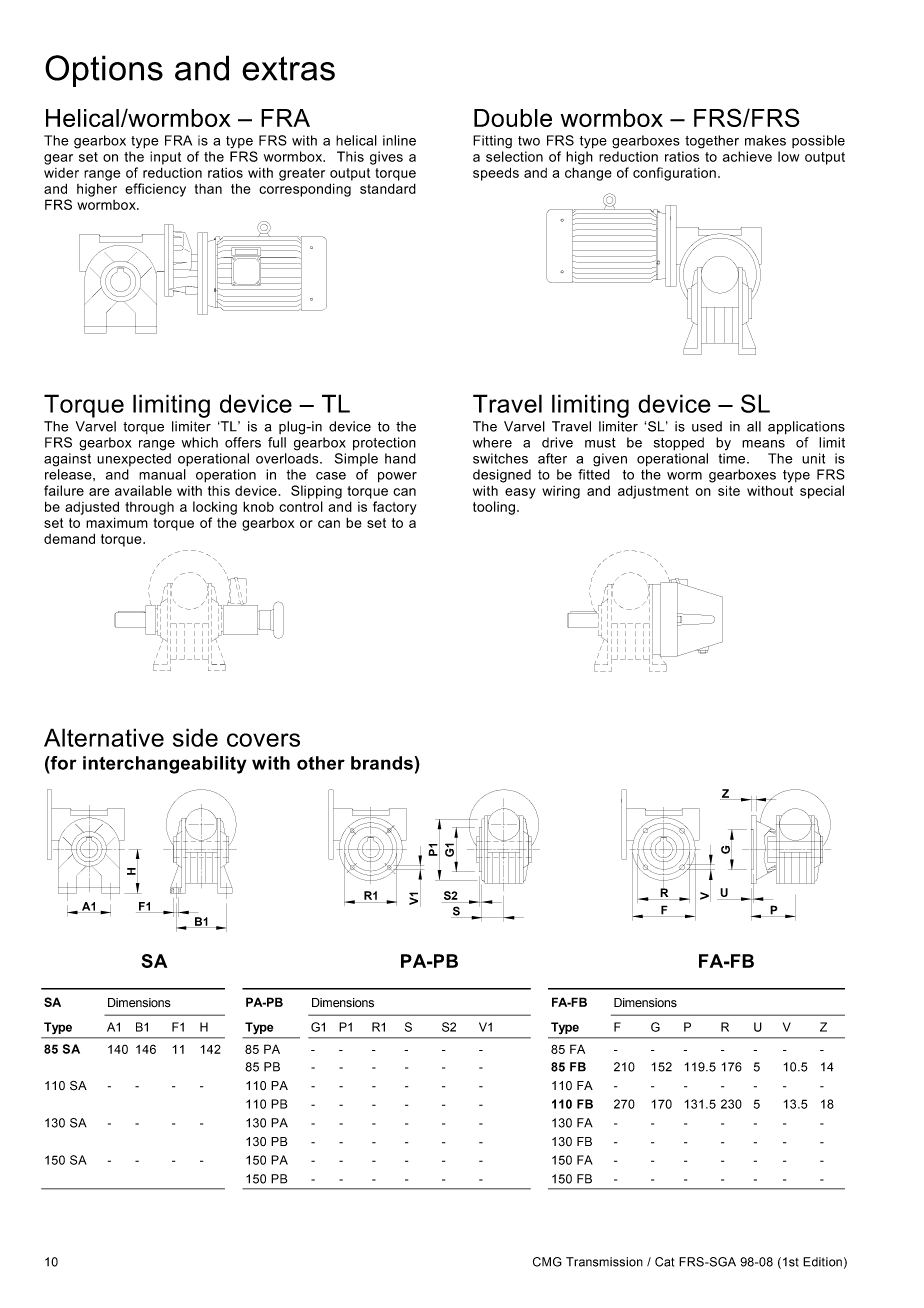 The width and height of the image is (924, 1308). What do you see at coordinates (321, 763) in the image?
I see `other` at bounding box center [321, 763].
